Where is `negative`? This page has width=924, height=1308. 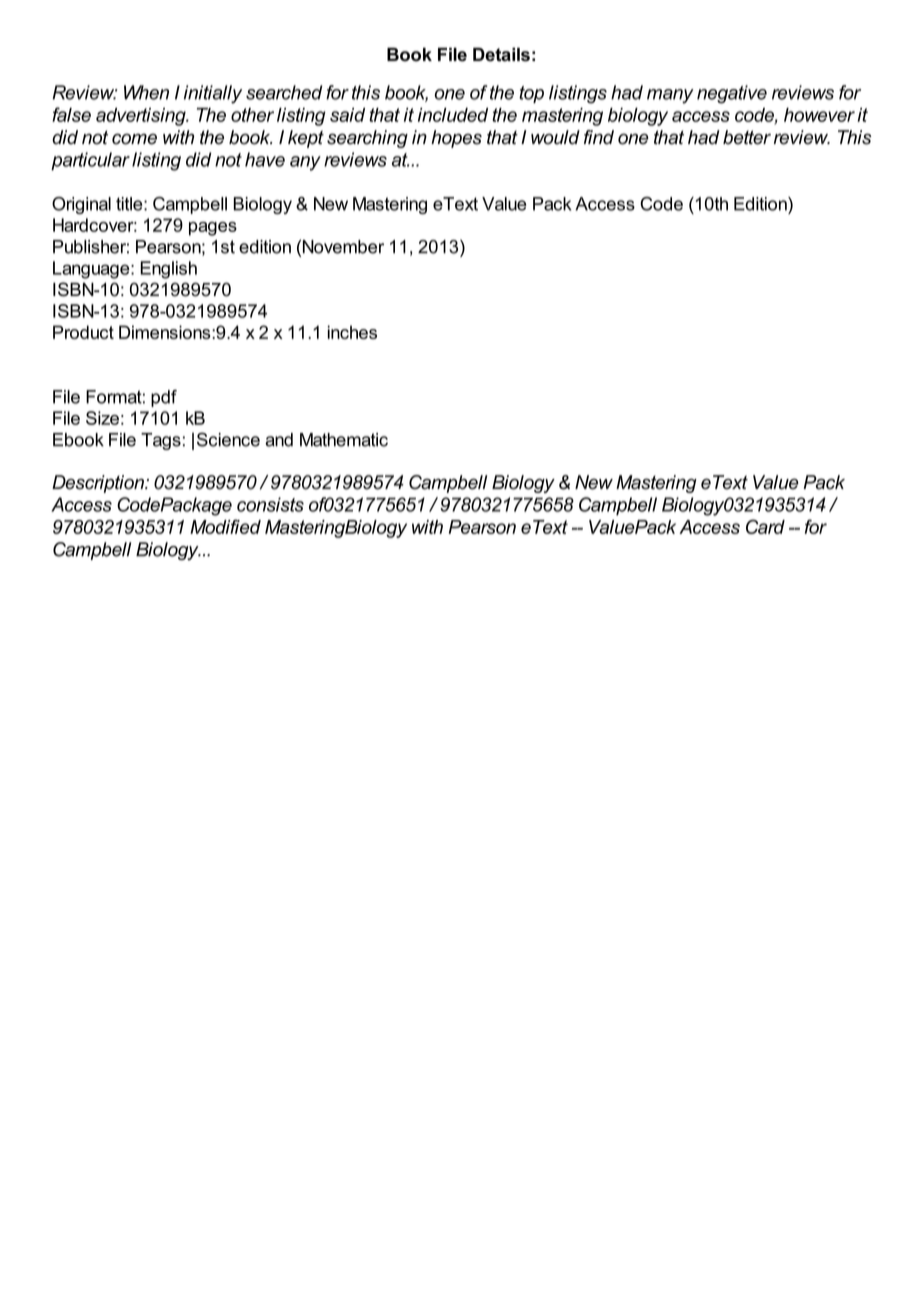
negative is located at coordinates (732, 94).
